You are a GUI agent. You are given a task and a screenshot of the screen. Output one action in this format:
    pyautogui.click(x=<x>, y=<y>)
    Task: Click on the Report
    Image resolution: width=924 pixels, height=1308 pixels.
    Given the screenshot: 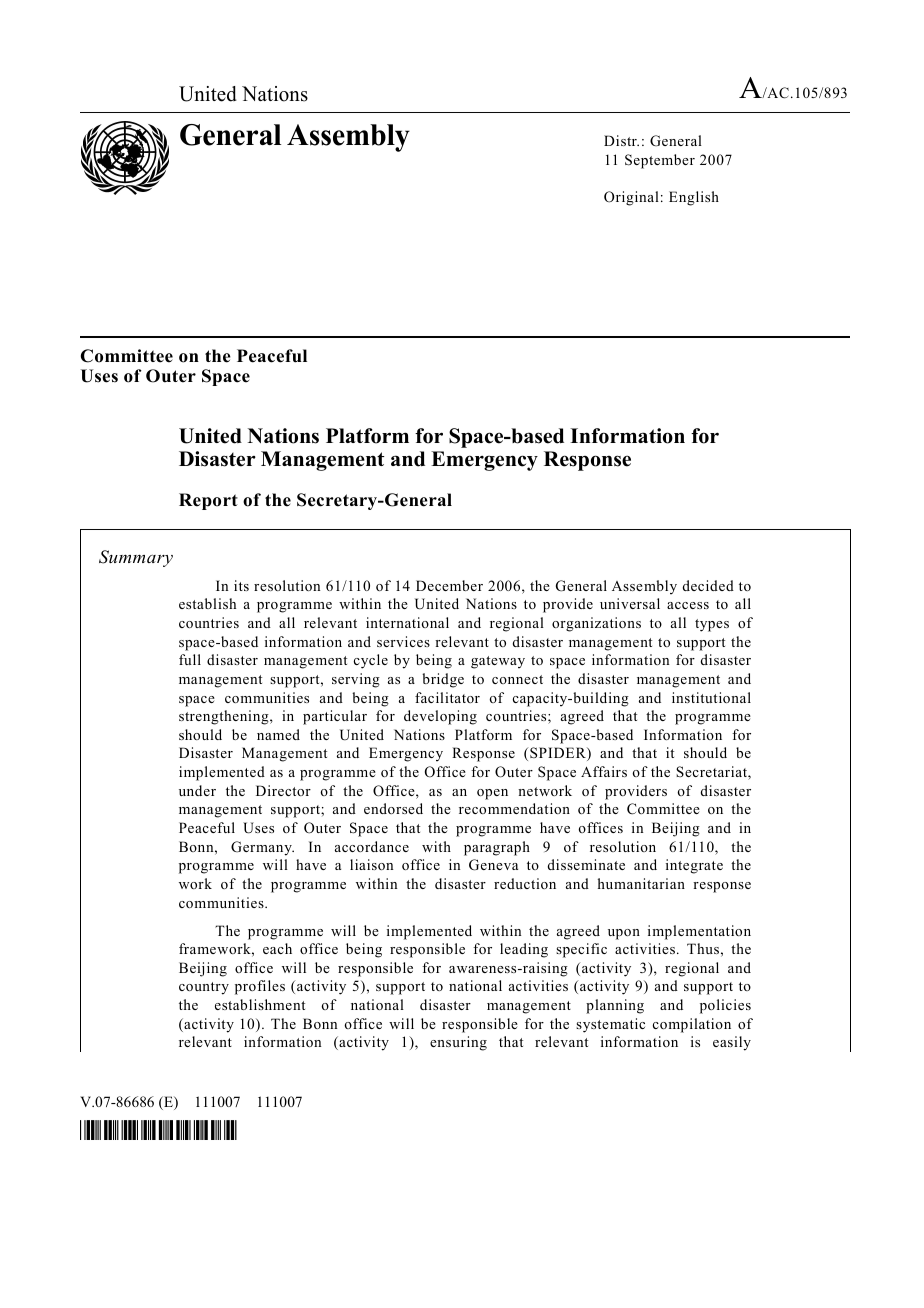 What is the action you would take?
    pyautogui.click(x=208, y=501)
